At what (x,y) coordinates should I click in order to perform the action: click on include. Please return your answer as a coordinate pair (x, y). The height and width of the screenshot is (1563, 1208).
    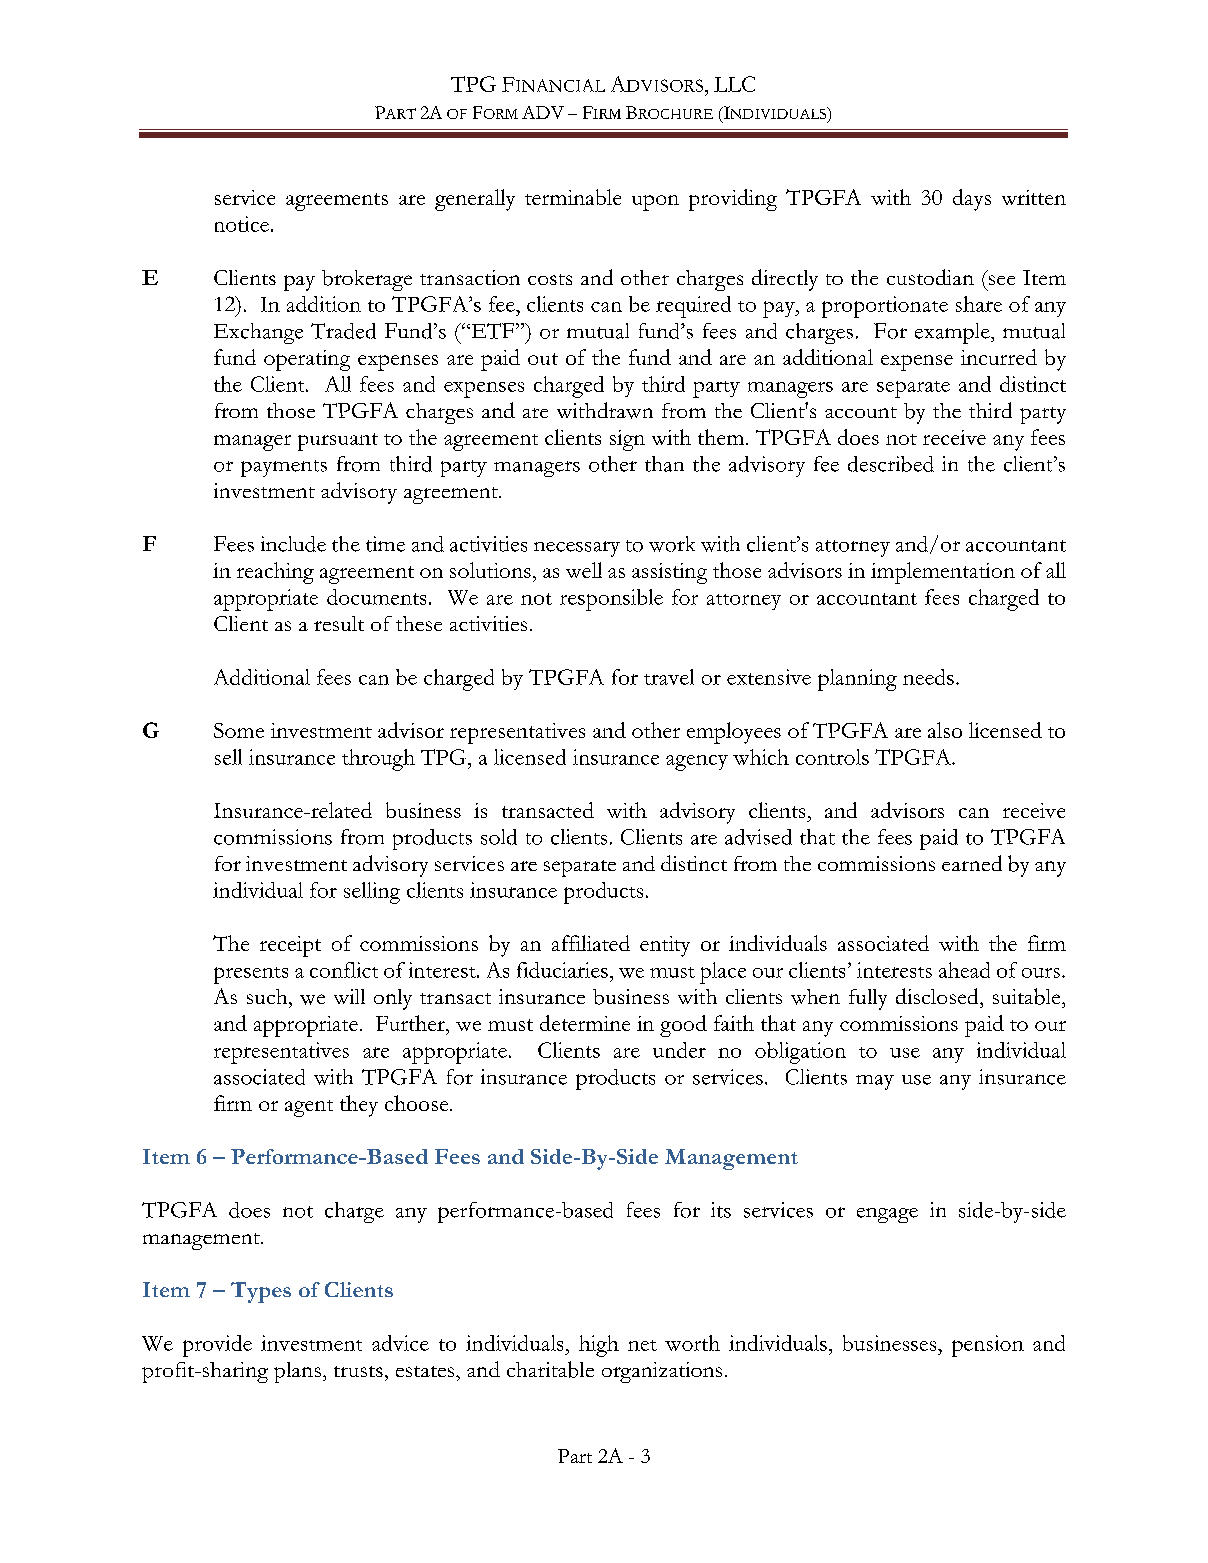
    Looking at the image, I should click on (293, 544).
